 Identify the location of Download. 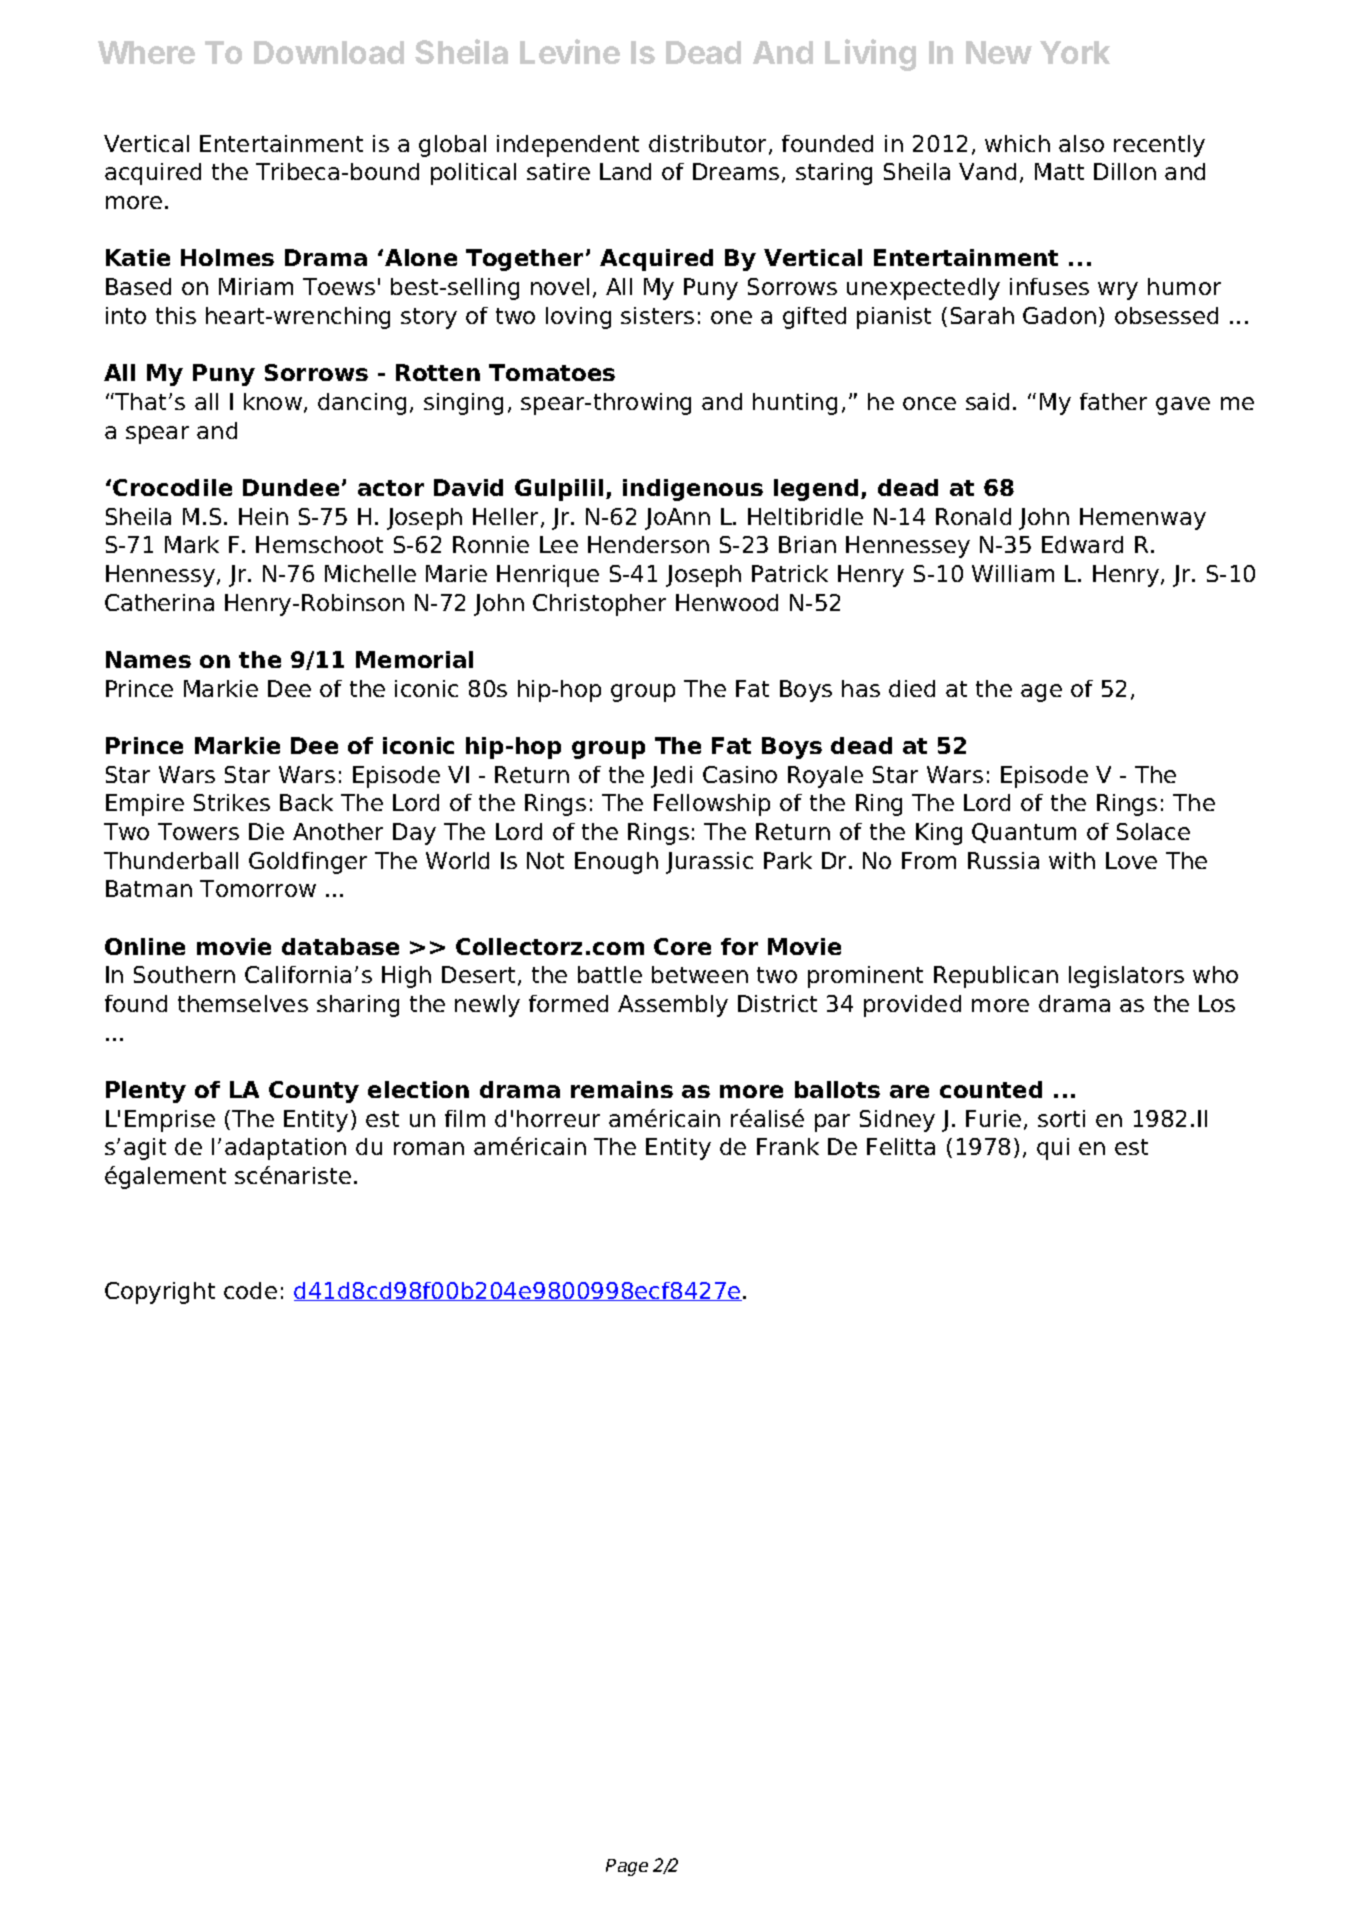
(329, 52).
